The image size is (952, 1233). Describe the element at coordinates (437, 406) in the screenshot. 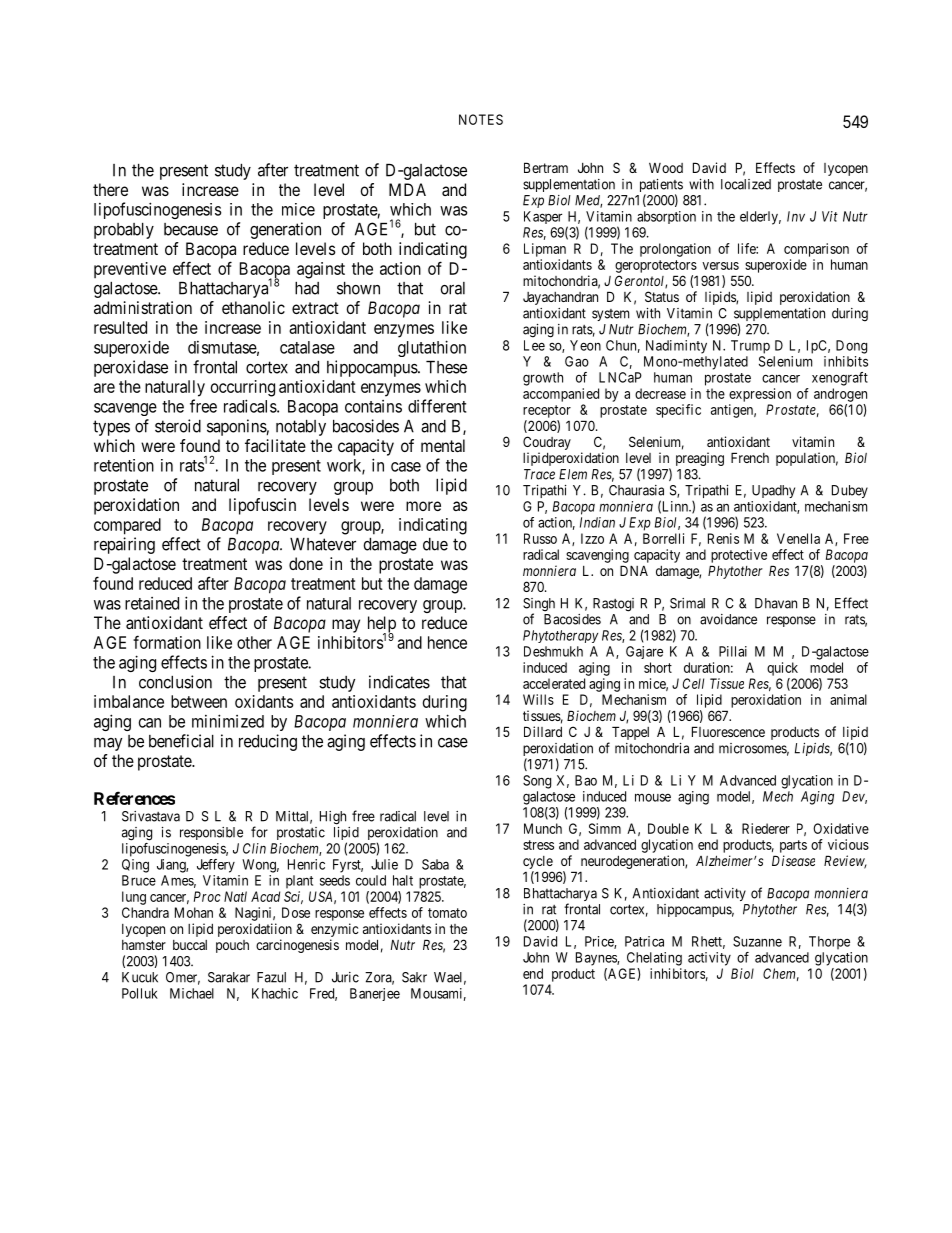

I see `different` at that location.
